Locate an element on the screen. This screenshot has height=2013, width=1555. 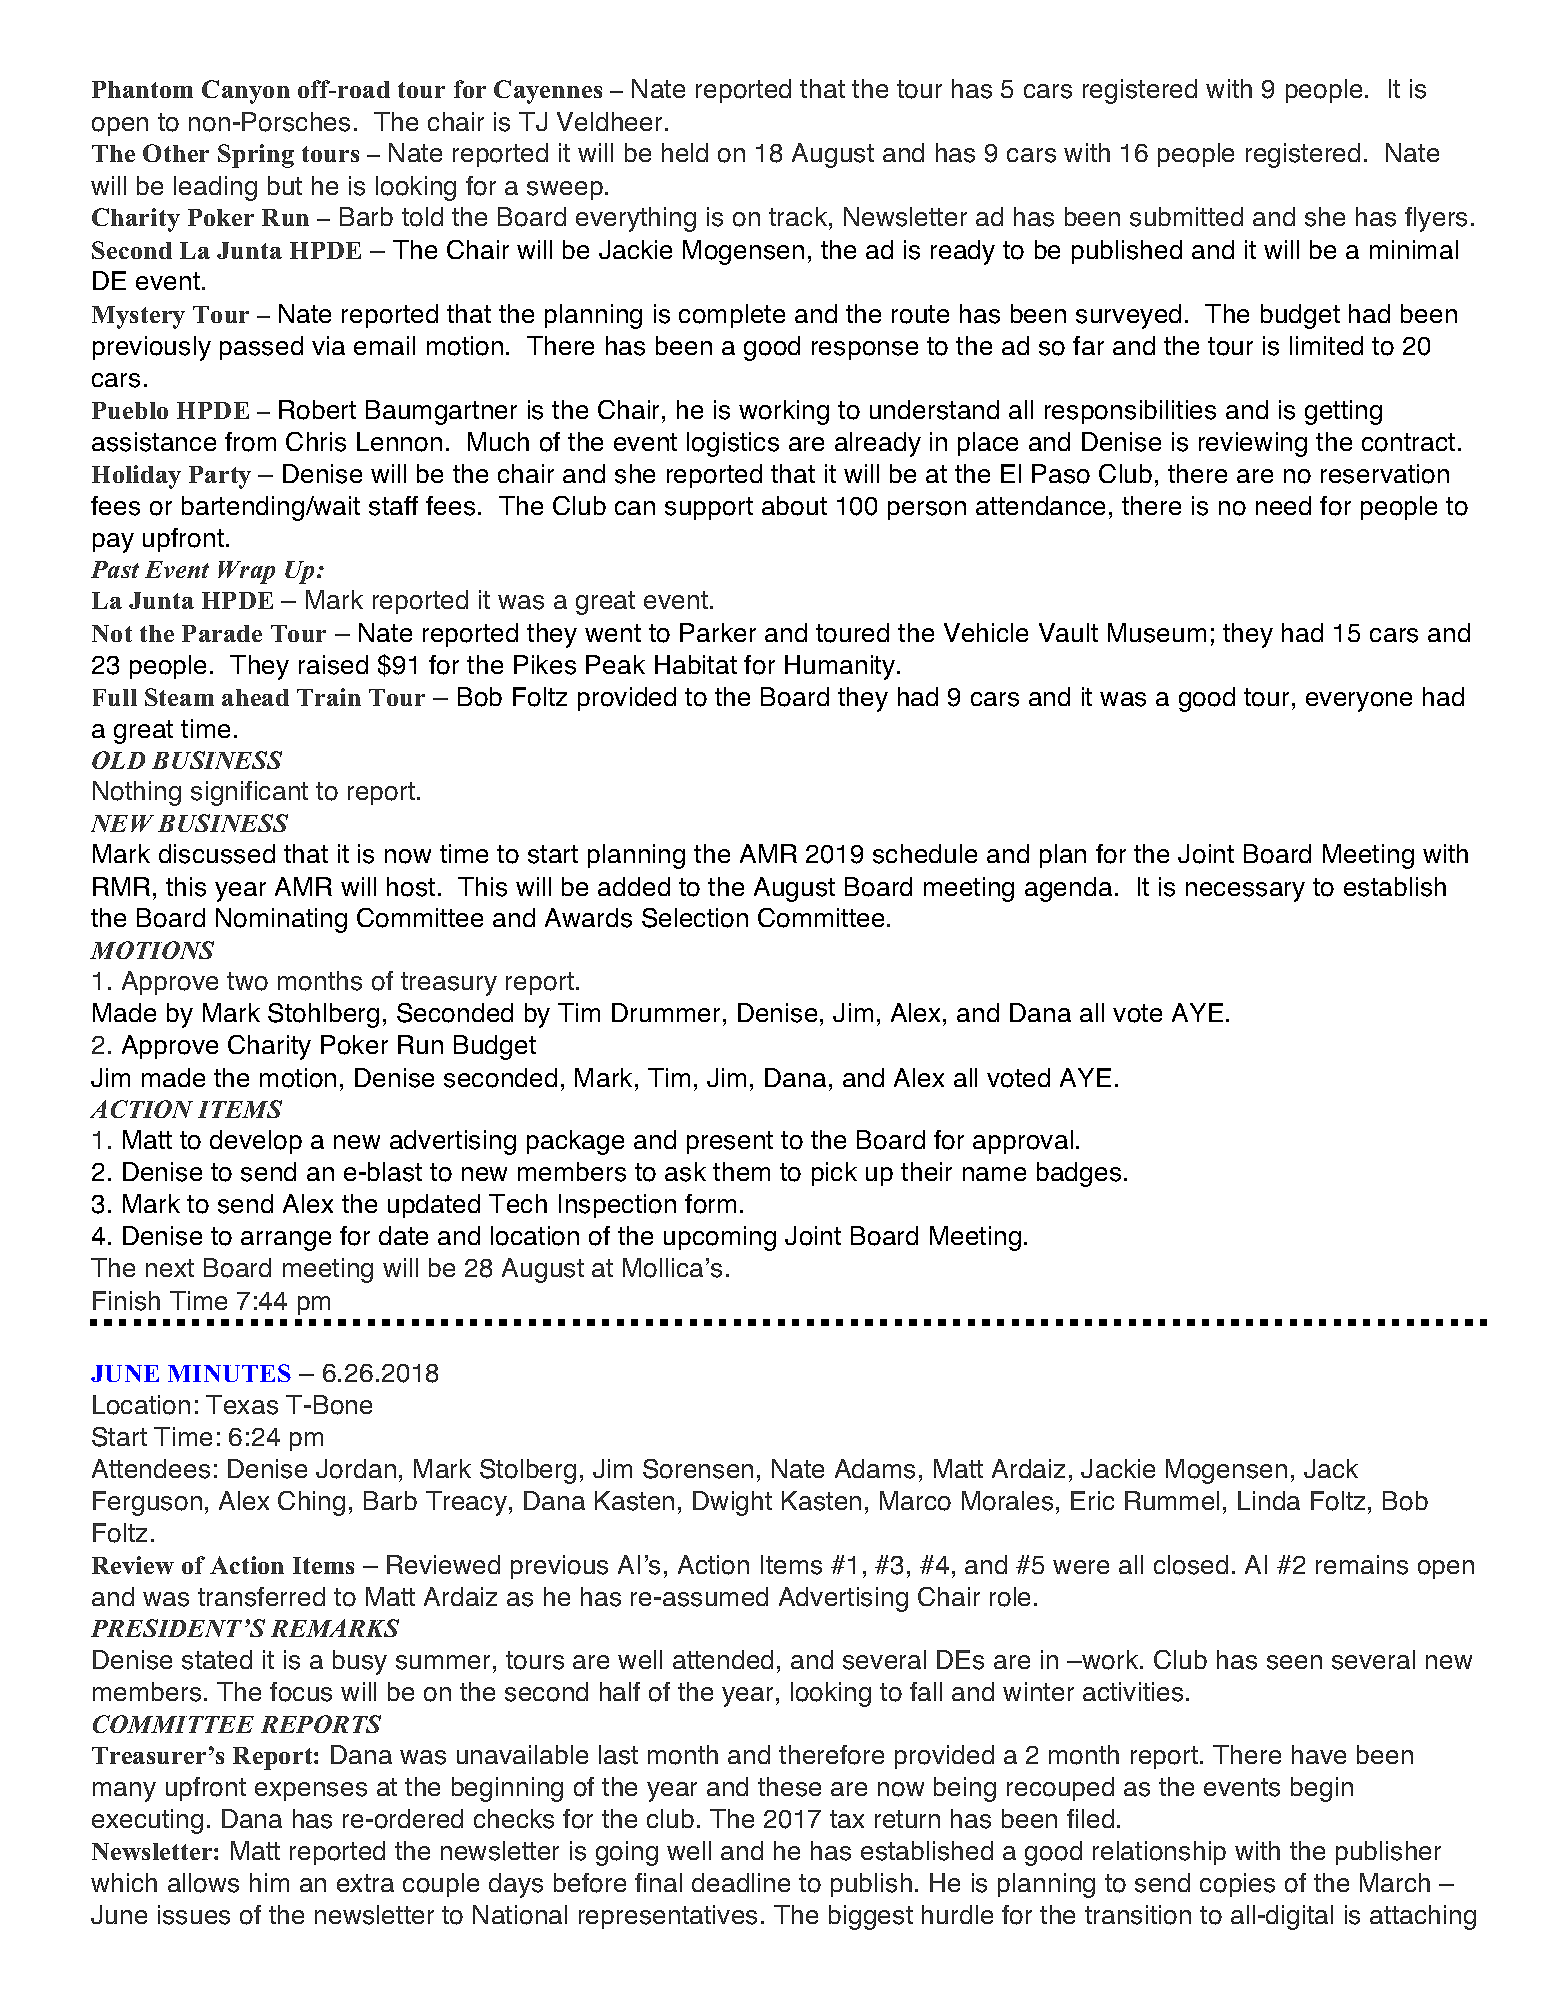
significant is located at coordinates (249, 793).
